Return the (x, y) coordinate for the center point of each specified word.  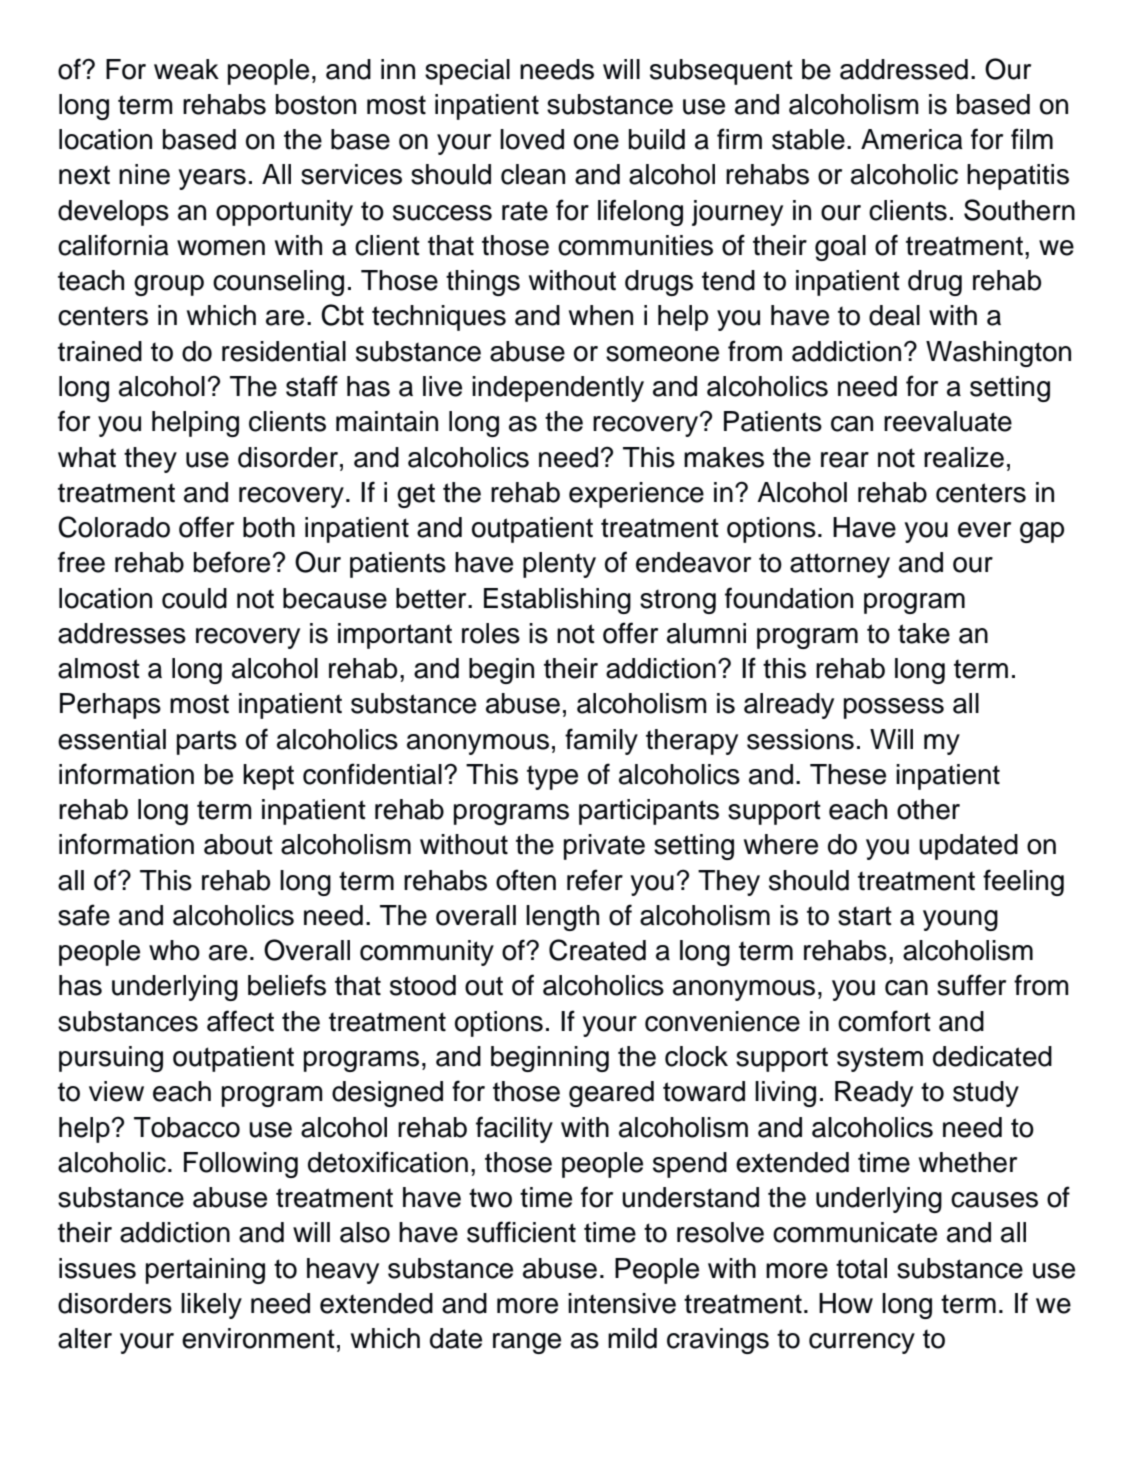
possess (894, 708)
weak (186, 69)
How (846, 1303)
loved (532, 139)
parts (207, 743)
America (912, 139)
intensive (622, 1303)
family (601, 741)
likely (211, 1306)
